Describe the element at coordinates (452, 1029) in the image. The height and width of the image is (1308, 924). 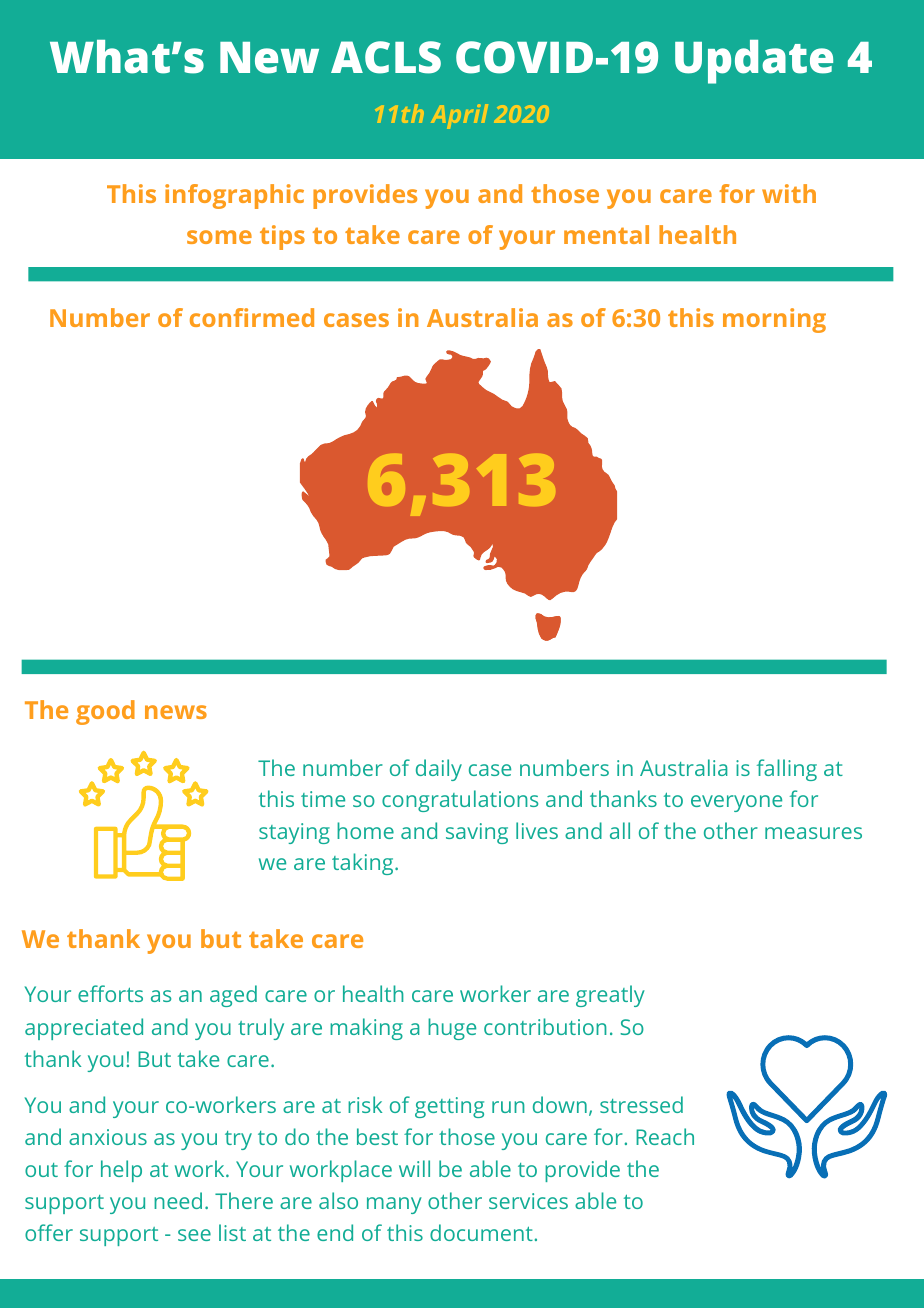
I see `huge` at that location.
